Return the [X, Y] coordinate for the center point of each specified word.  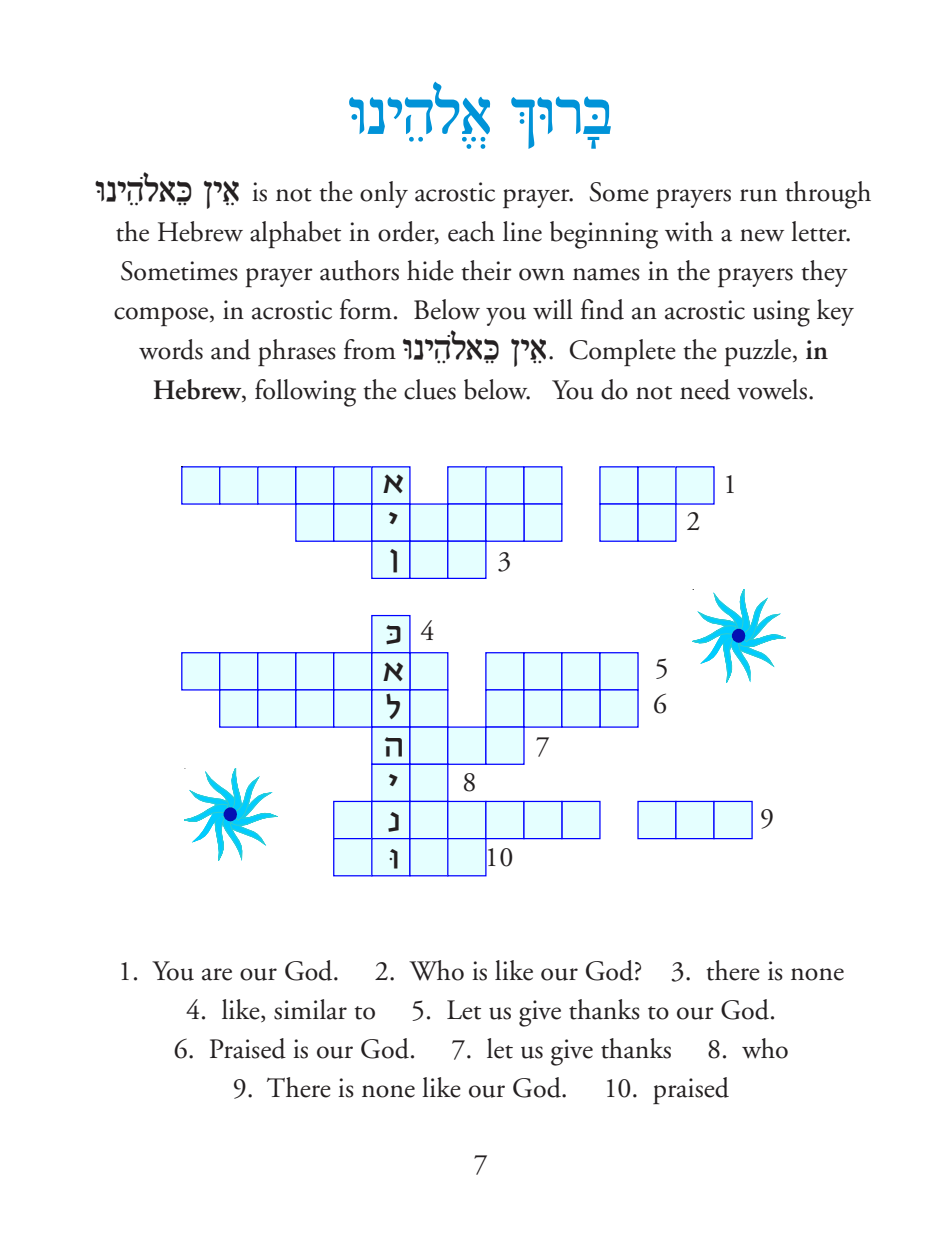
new [762, 235]
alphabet [295, 235]
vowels [772, 389]
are [217, 974]
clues [430, 389]
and [231, 349]
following [305, 393]
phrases [297, 353]
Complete [623, 353]
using [781, 313]
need [705, 389]
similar [310, 1009]
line [522, 231]
